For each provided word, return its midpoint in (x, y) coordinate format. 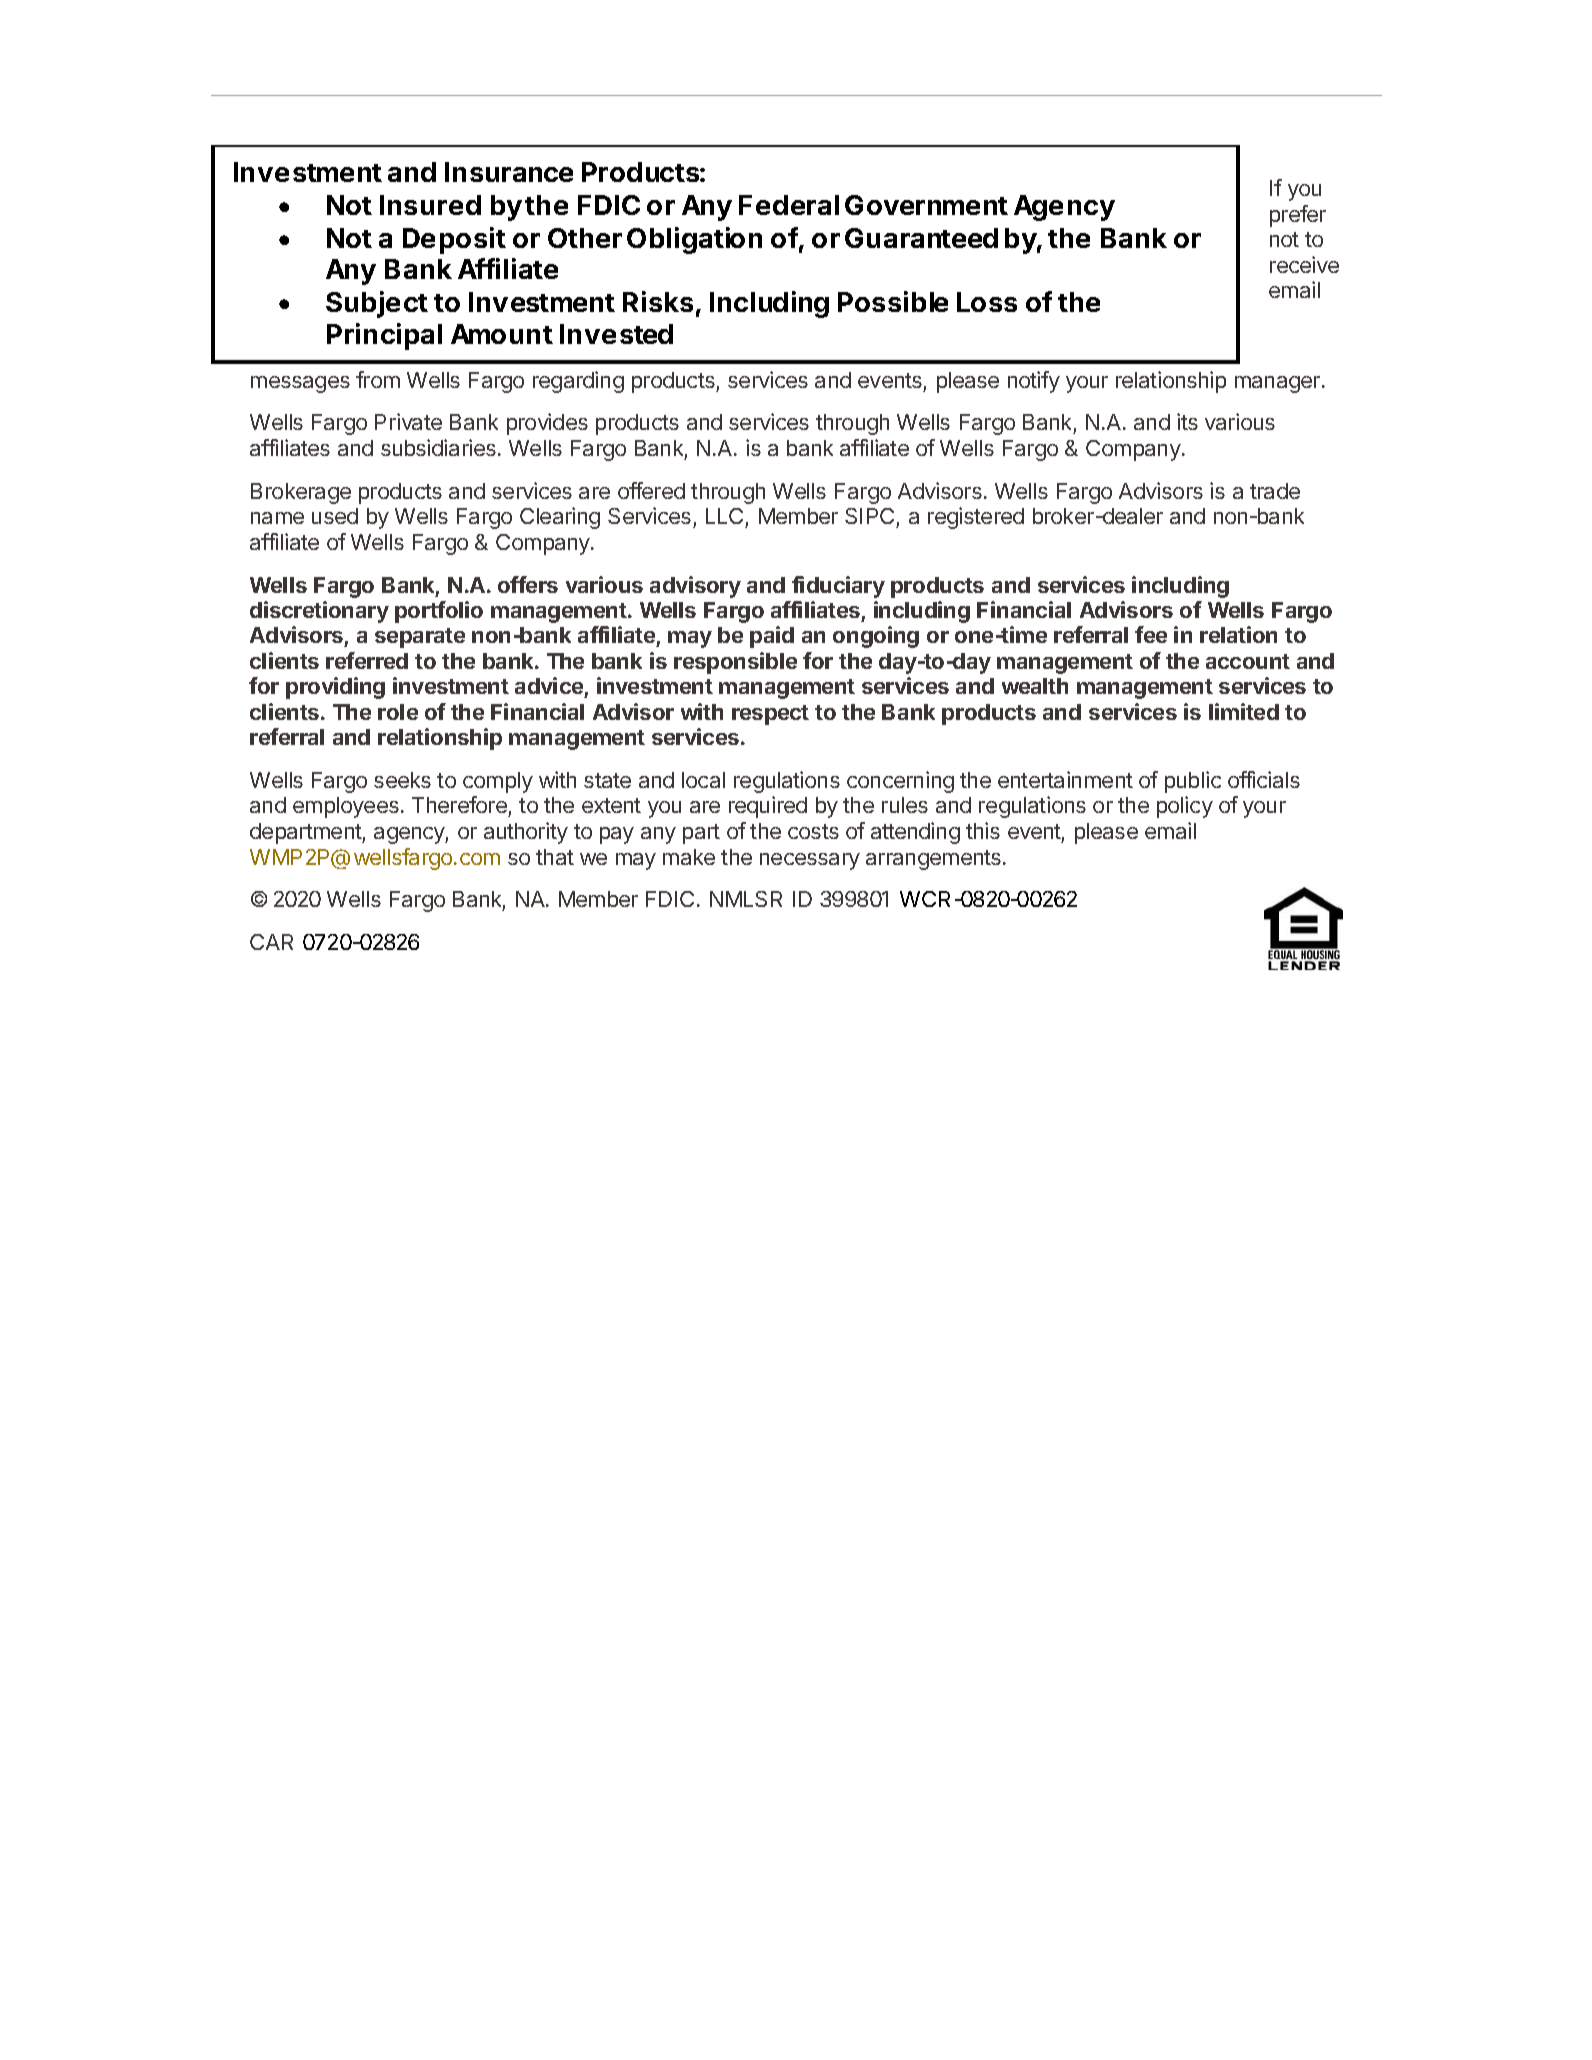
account (1248, 661)
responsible (735, 663)
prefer (1298, 216)
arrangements (933, 860)
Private (408, 421)
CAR (271, 942)
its (1187, 421)
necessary (810, 861)
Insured (430, 205)
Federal (789, 205)
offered (651, 490)
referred (367, 660)
